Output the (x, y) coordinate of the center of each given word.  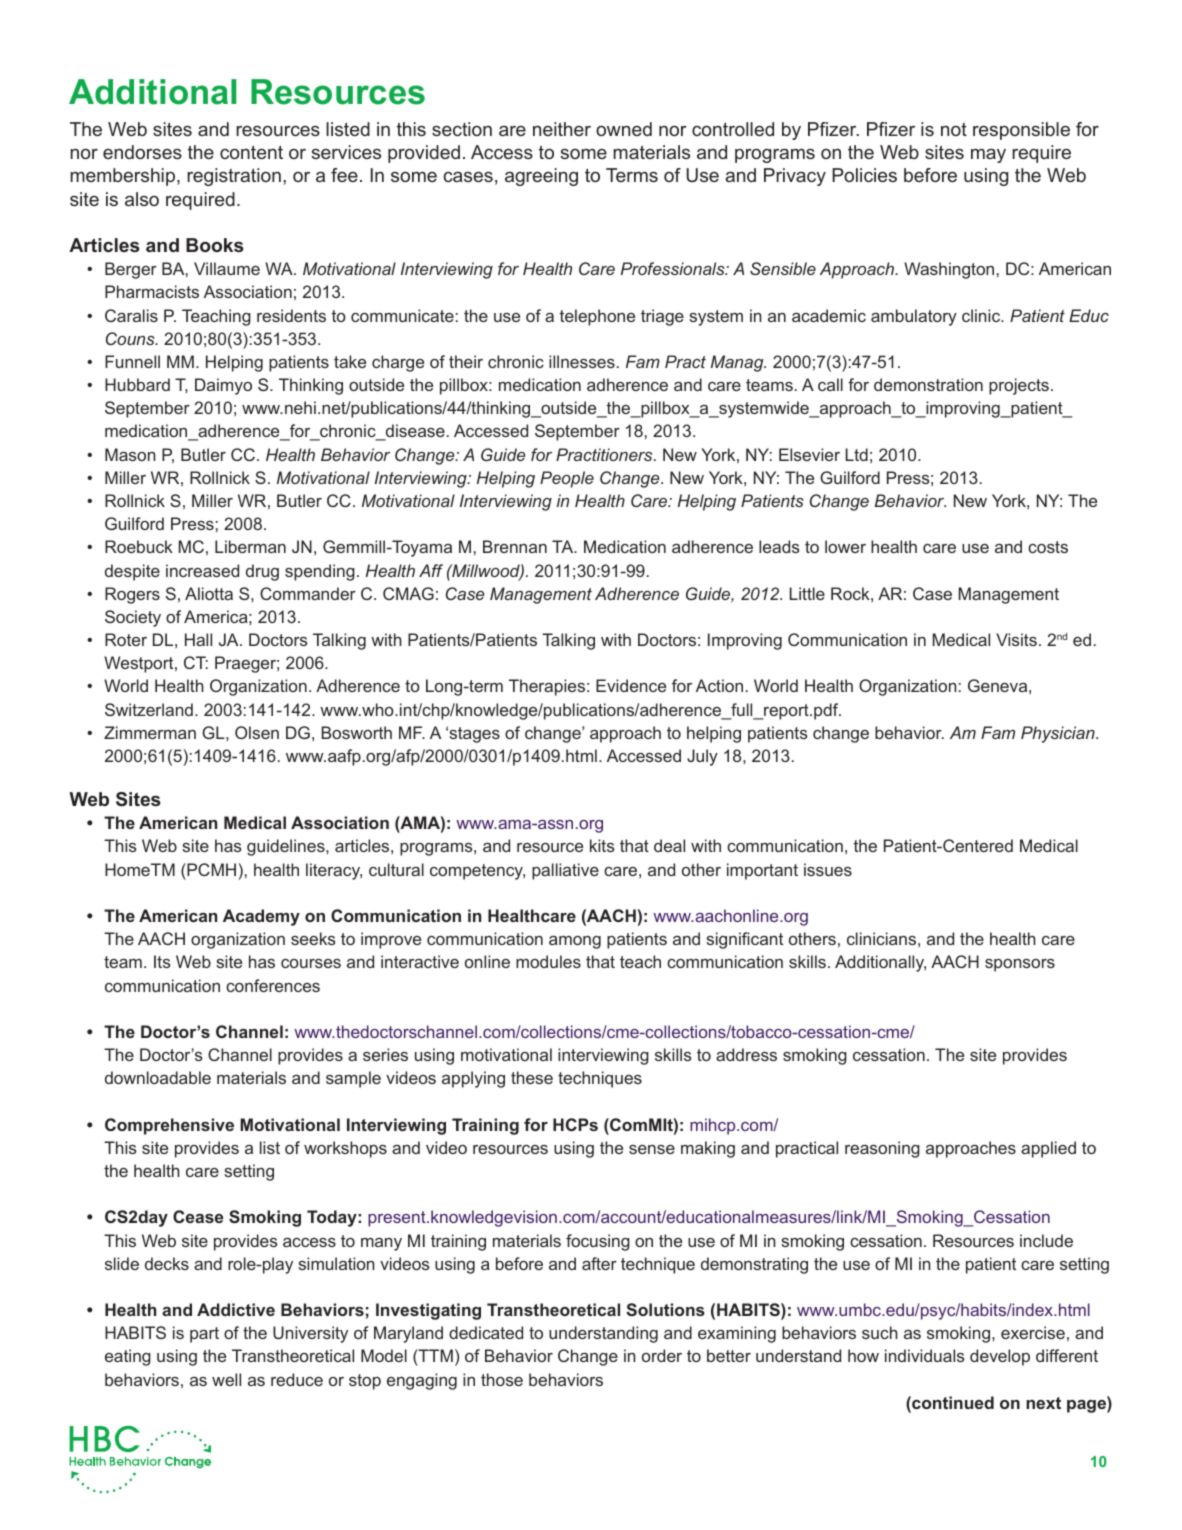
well (226, 1379)
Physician (1059, 734)
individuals (925, 1355)
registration (234, 177)
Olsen (257, 732)
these (532, 1077)
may (988, 155)
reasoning (882, 1149)
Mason (130, 454)
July (702, 757)
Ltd (856, 454)
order (662, 1355)
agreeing (541, 177)
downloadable (158, 1077)
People (567, 479)
